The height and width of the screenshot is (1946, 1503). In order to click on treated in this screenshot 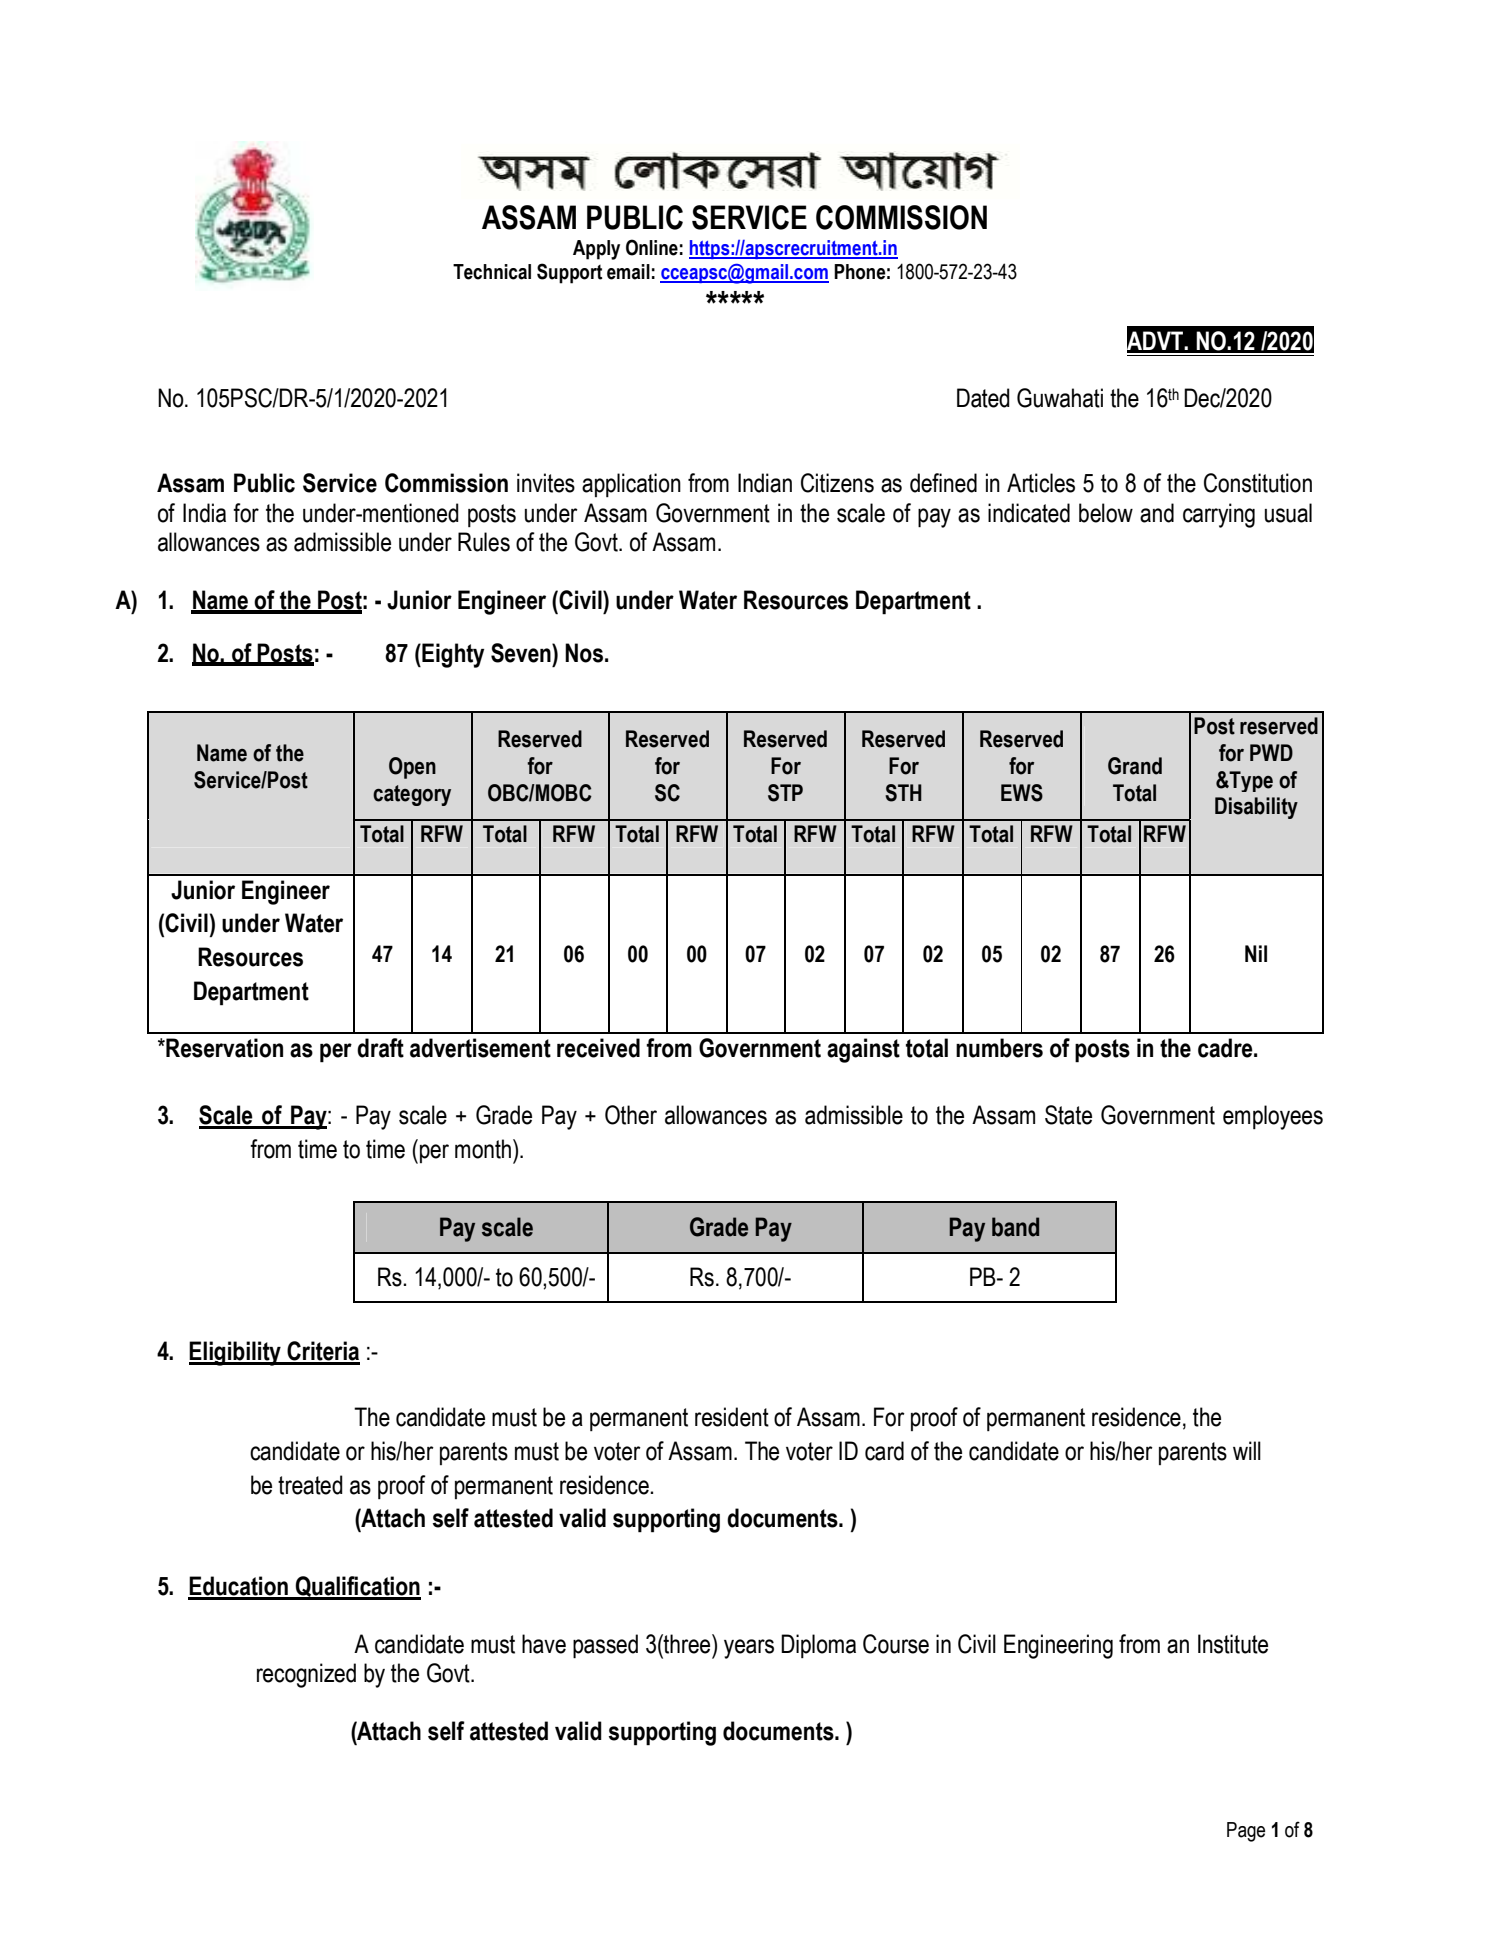, I will do `click(310, 1485)`.
